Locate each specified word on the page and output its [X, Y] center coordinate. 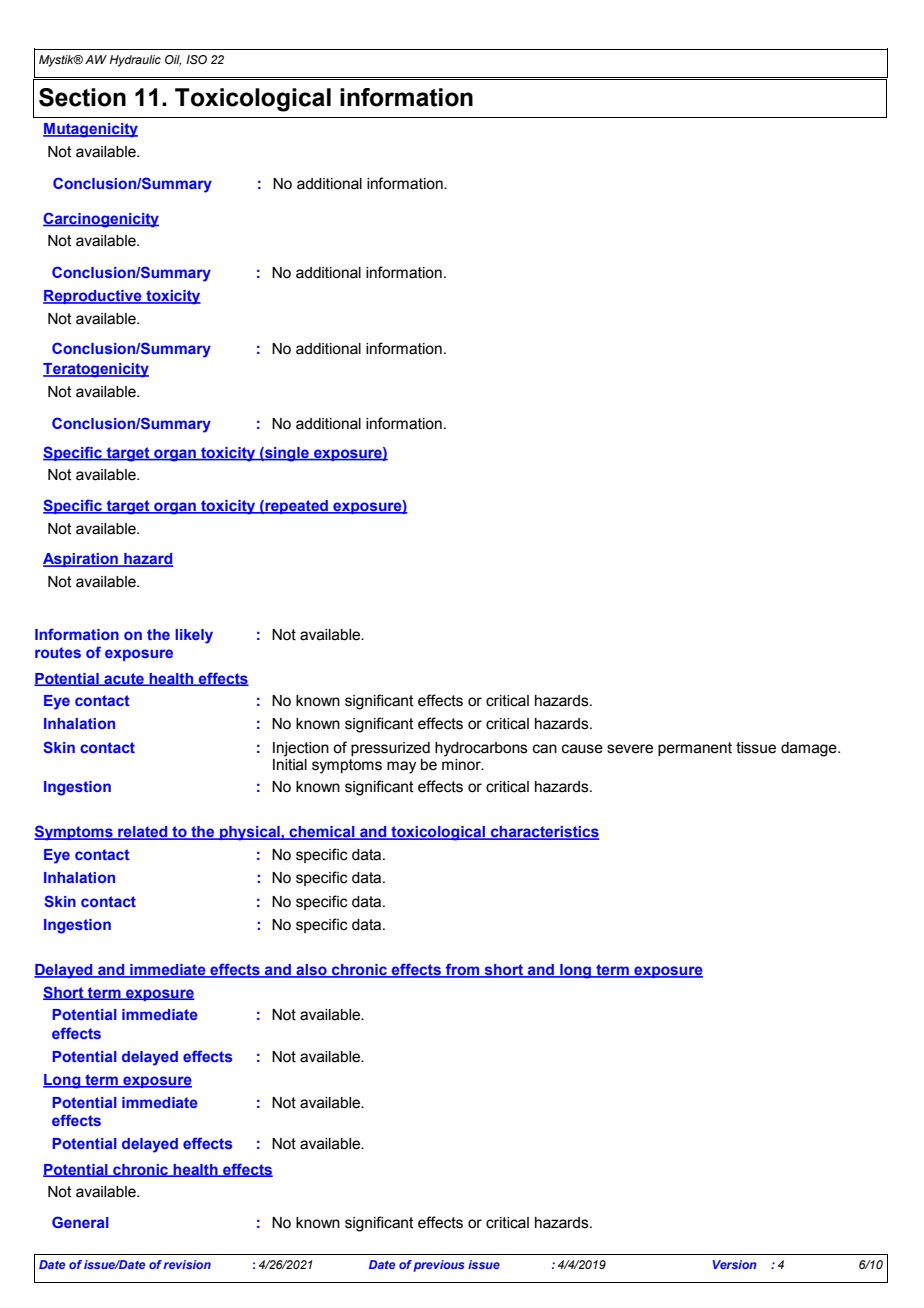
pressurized [390, 749]
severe [630, 749]
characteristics [544, 833]
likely [194, 636]
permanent [695, 749]
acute [124, 679]
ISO [196, 59]
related [143, 833]
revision [187, 1264]
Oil [173, 60]
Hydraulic [135, 61]
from [463, 970]
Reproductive [93, 297]
